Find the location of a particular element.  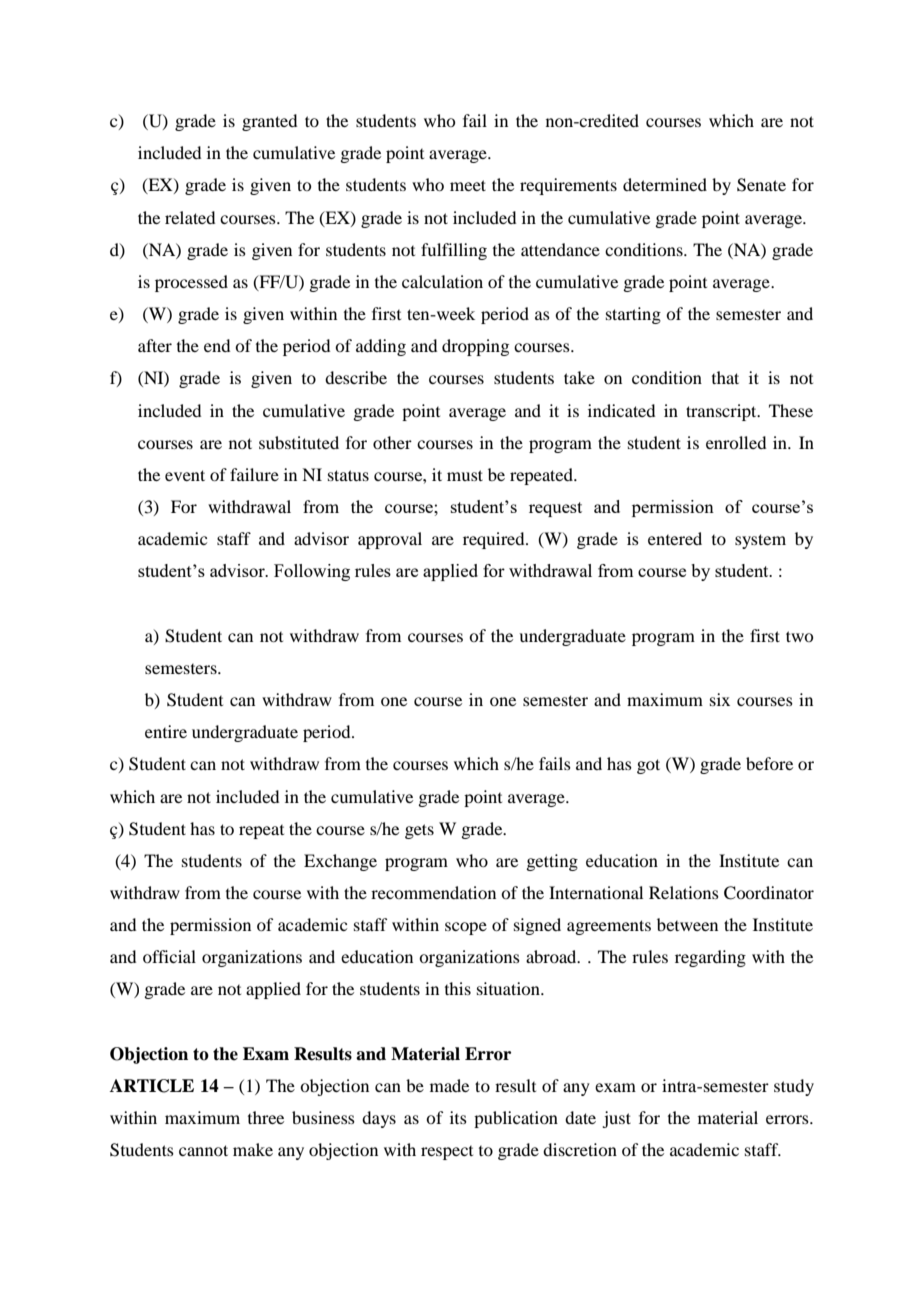

its is located at coordinates (458, 1117).
